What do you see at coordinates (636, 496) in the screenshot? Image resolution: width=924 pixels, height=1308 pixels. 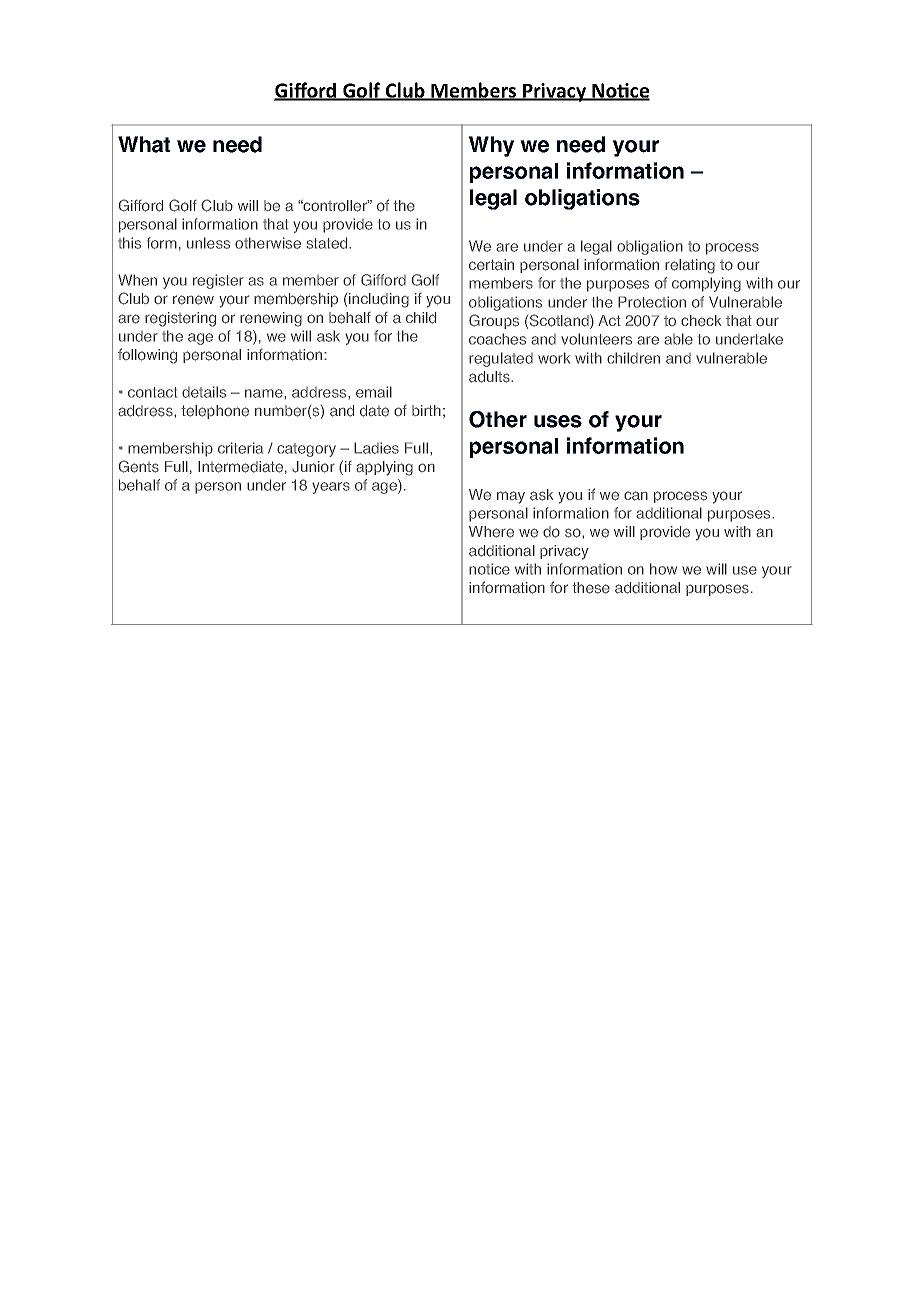 I see `can` at bounding box center [636, 496].
